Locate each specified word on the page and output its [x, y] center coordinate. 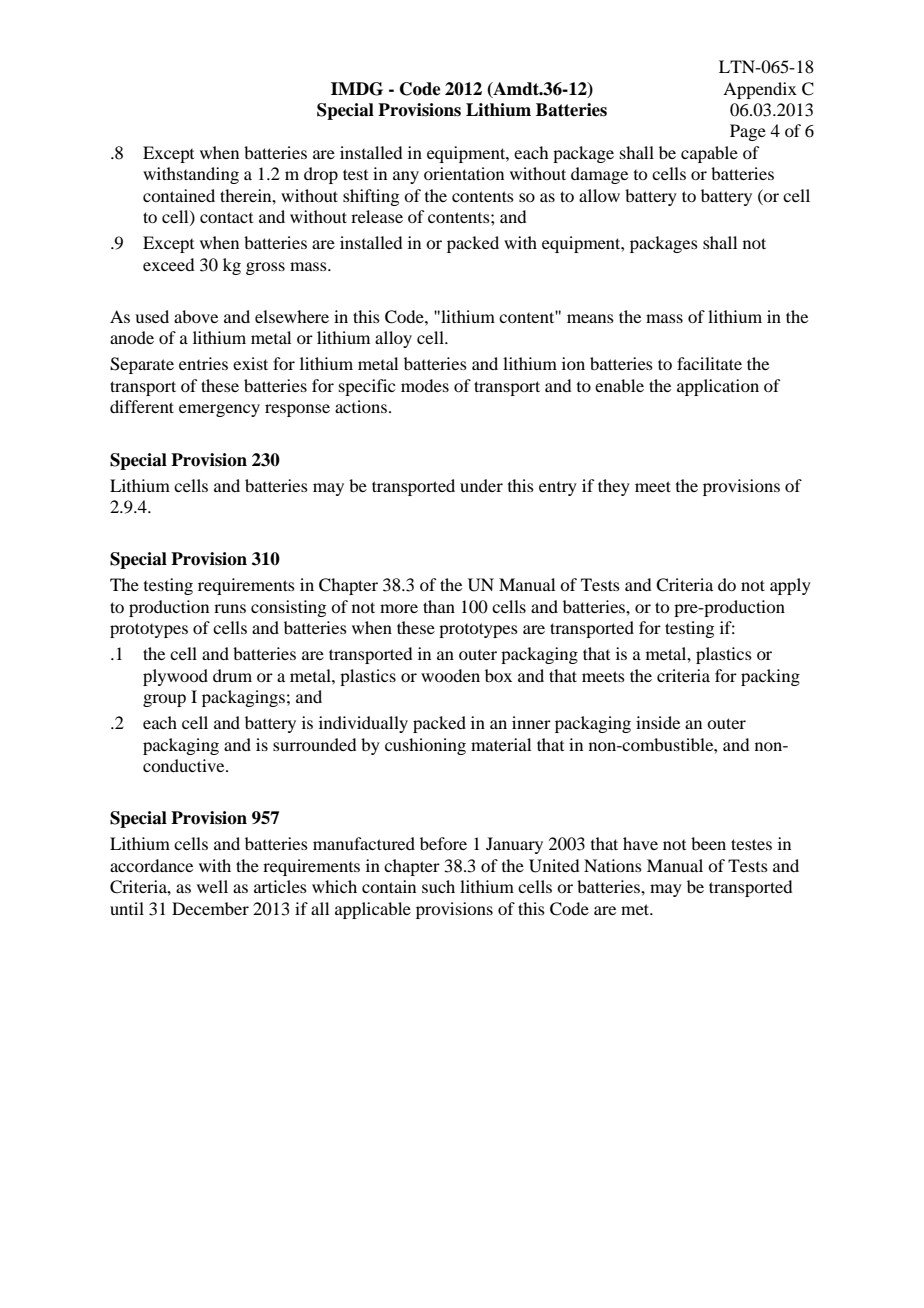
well [212, 886]
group [164, 700]
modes [425, 385]
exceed [168, 264]
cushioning [425, 746]
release [377, 216]
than [439, 606]
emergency [219, 410]
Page [748, 132]
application [718, 387]
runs [230, 608]
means [590, 318]
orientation [464, 173]
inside [658, 722]
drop [321, 175]
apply [790, 586]
